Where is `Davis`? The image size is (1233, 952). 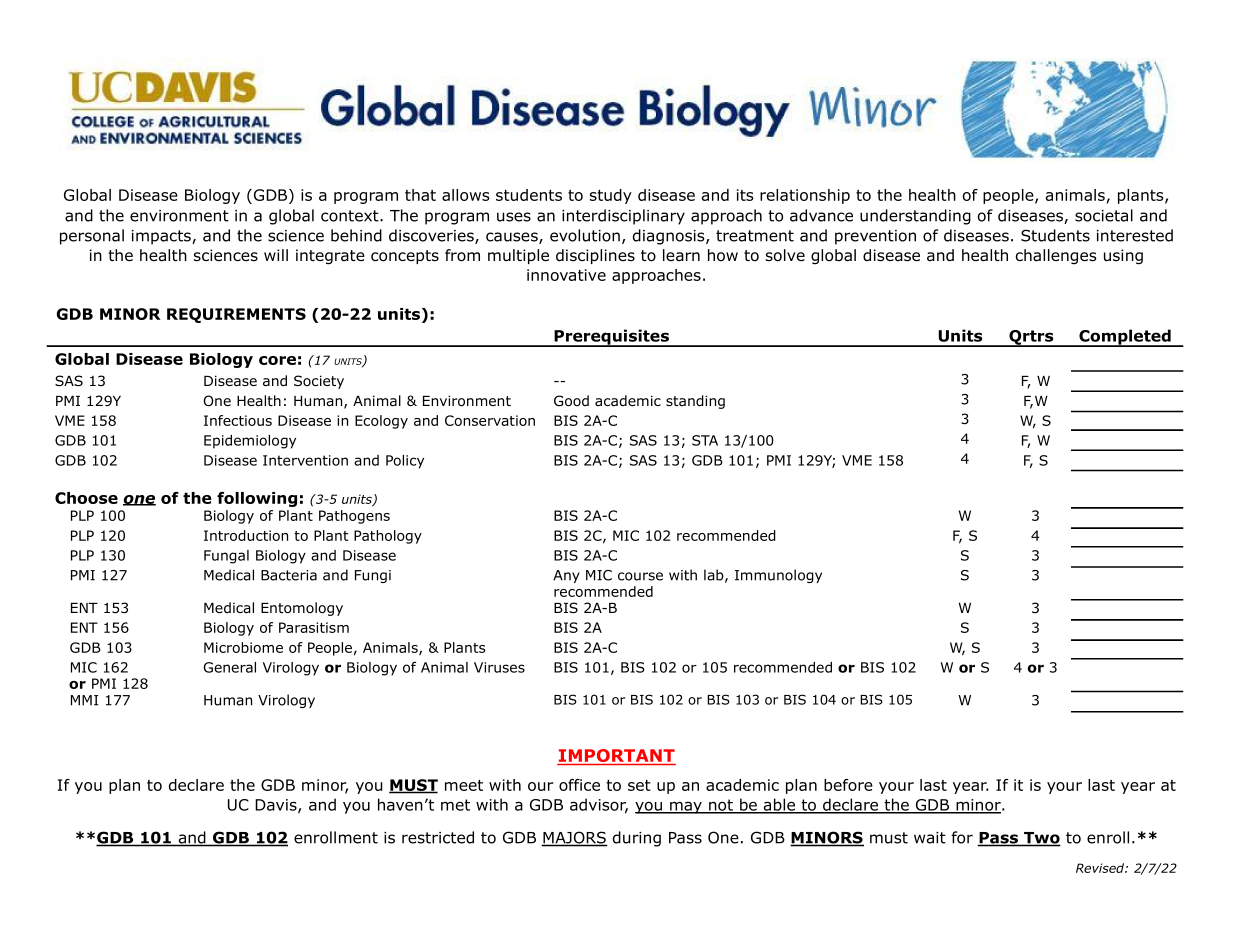
Davis is located at coordinates (277, 806).
